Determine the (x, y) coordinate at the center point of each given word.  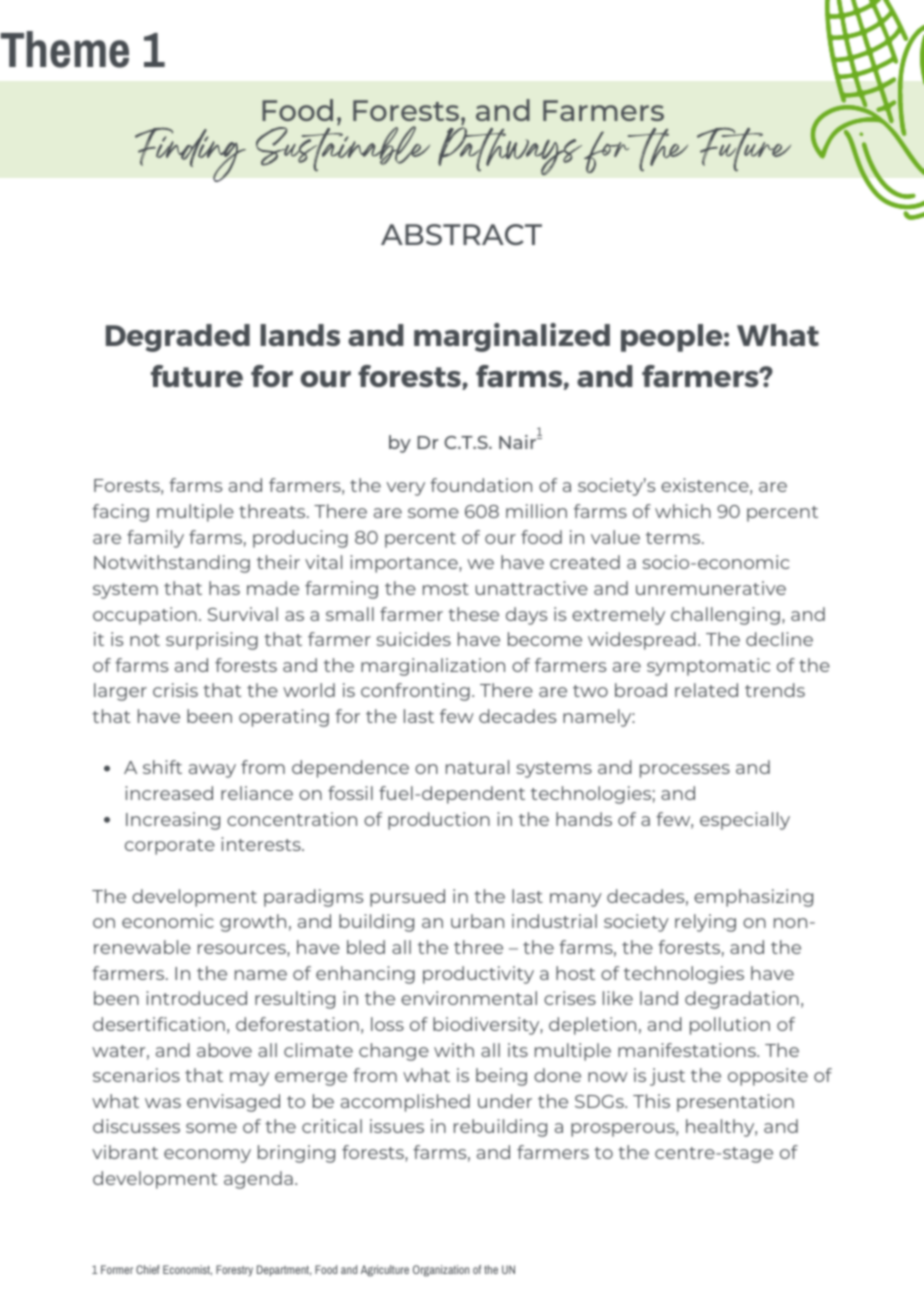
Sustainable (343, 148)
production (439, 821)
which (683, 511)
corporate (170, 847)
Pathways (510, 150)
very (406, 489)
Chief (148, 1269)
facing (120, 513)
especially (745, 821)
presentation (735, 1103)
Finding (190, 154)
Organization (441, 1271)
